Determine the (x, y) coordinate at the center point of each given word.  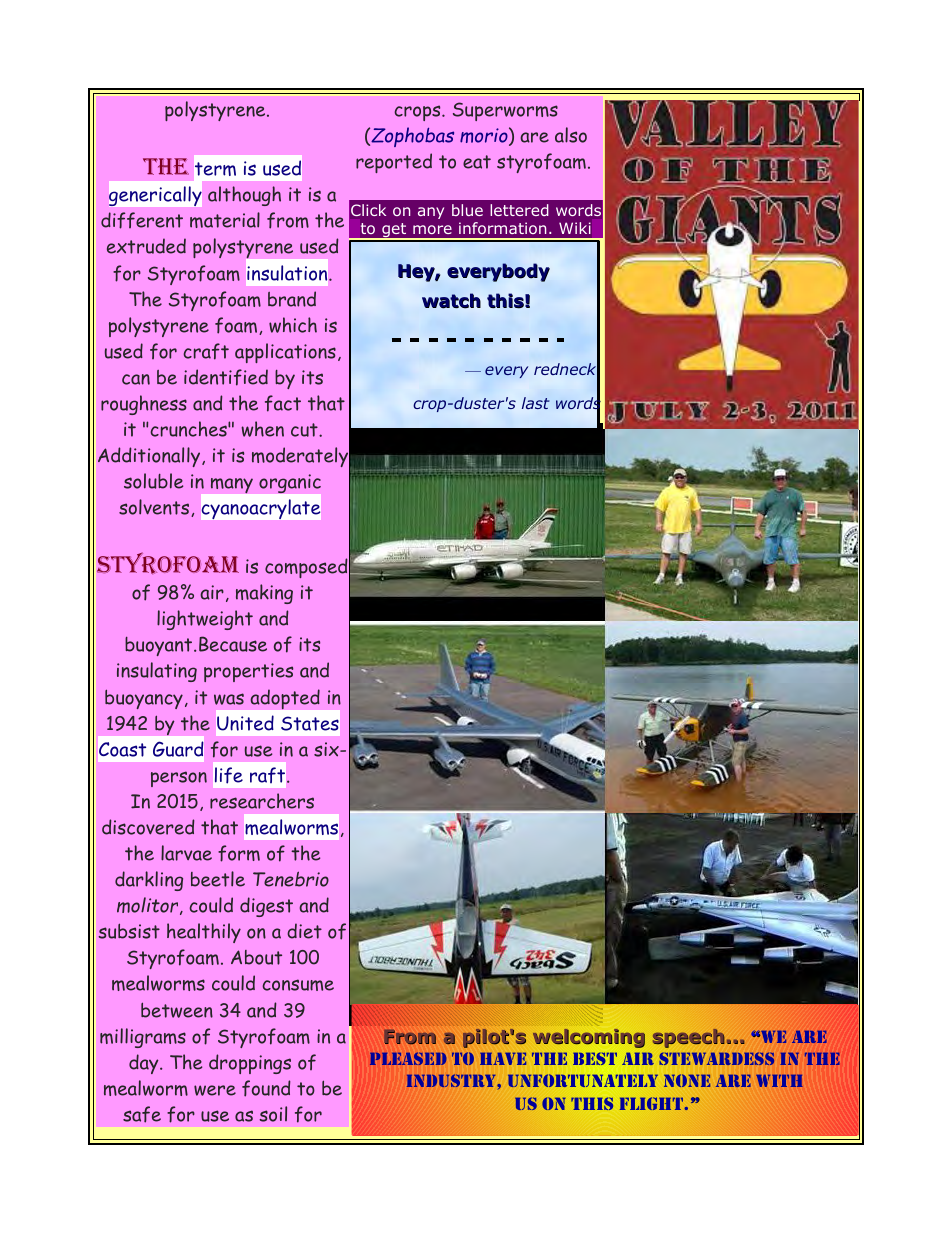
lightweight (205, 620)
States (310, 723)
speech (689, 1038)
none (687, 1080)
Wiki (575, 228)
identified (226, 377)
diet (304, 931)
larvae (186, 853)
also (571, 135)
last (536, 403)
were (215, 1090)
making (264, 594)
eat (477, 162)
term (215, 169)
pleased (408, 1058)
